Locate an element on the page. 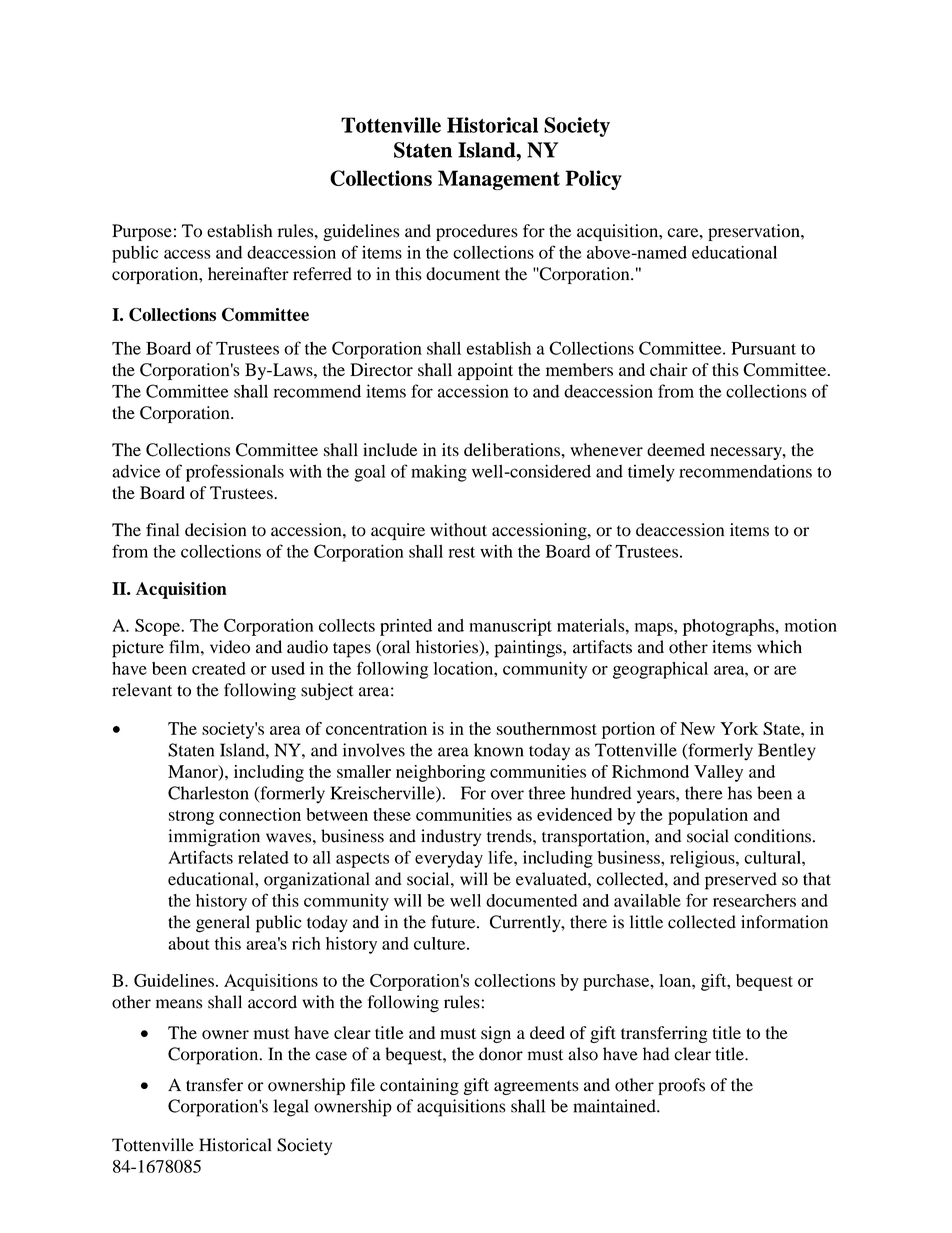 This document has width=952, height=1233. Charleston is located at coordinates (208, 793).
